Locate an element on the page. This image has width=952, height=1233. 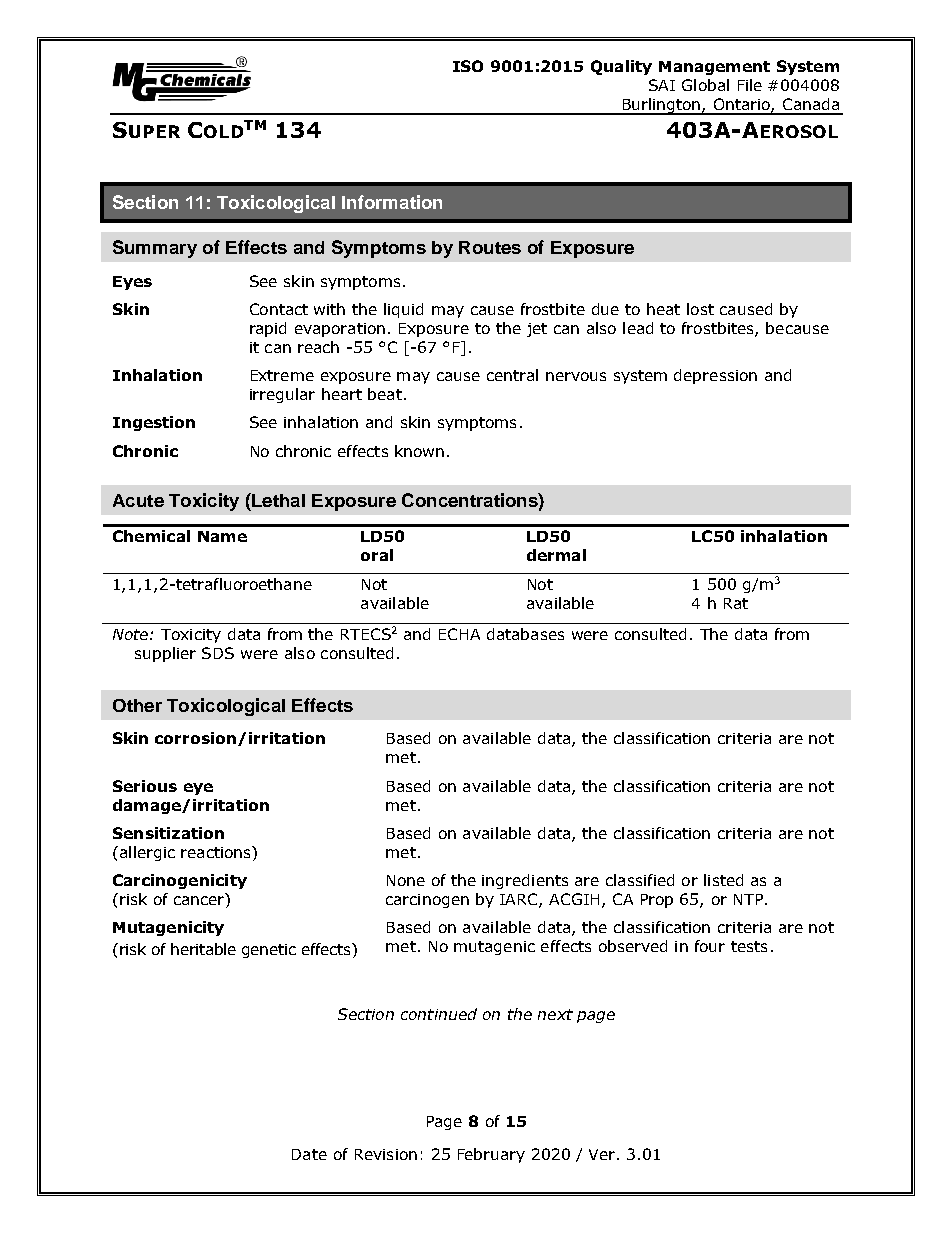
Summary is located at coordinates (155, 249).
